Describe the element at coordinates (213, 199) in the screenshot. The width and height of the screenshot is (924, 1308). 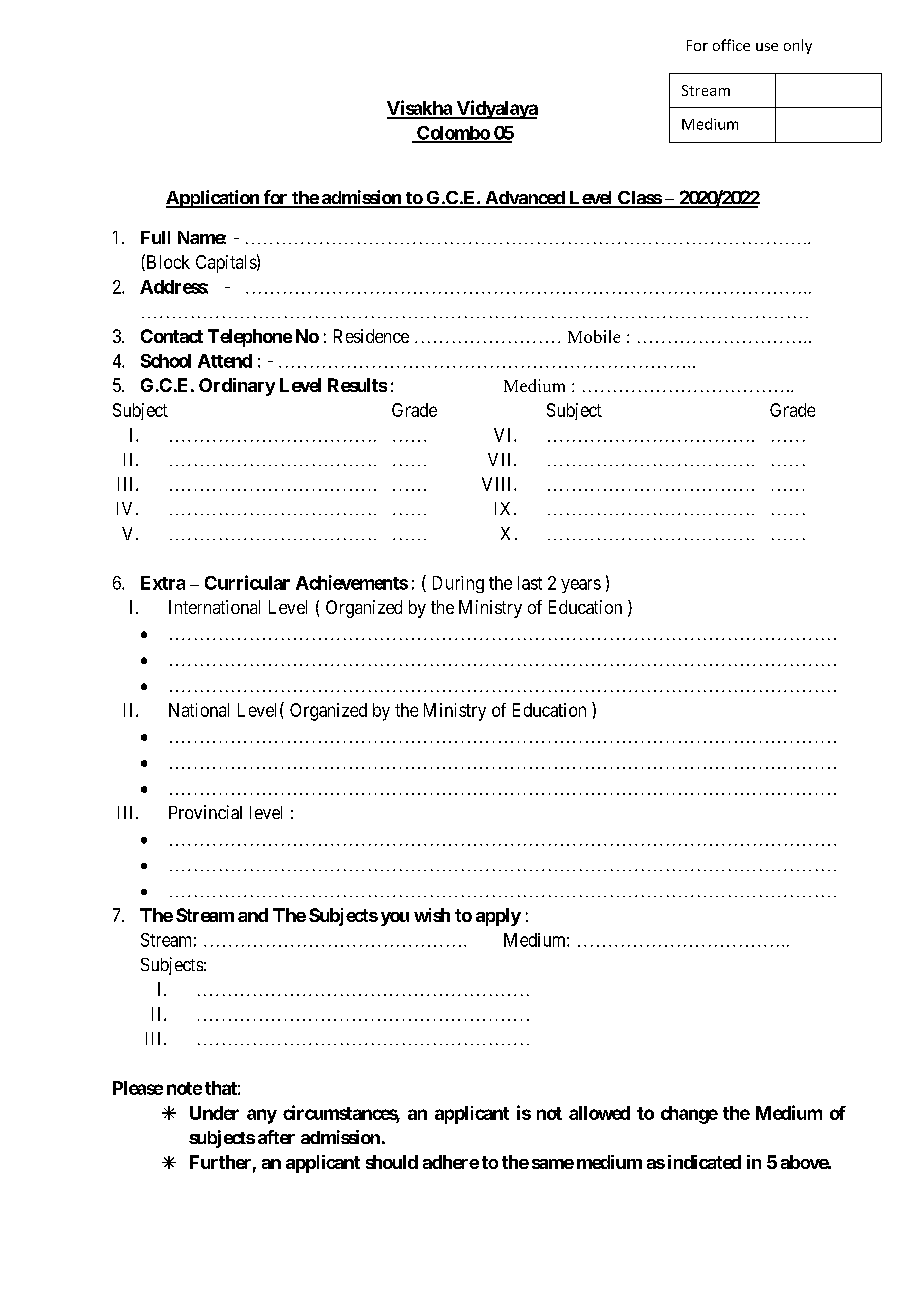
I see `Application` at that location.
